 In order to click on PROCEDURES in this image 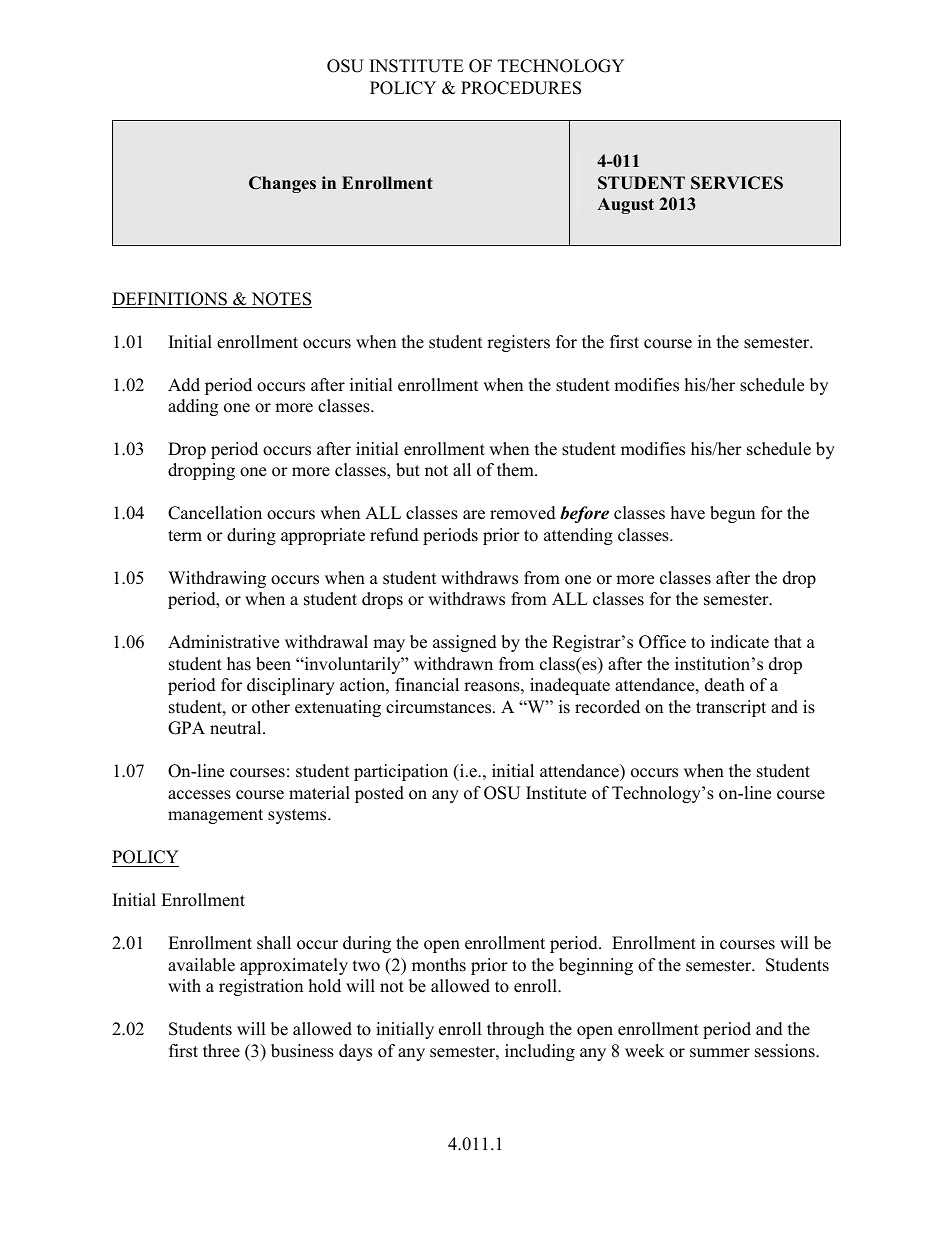, I will do `click(521, 88)`.
